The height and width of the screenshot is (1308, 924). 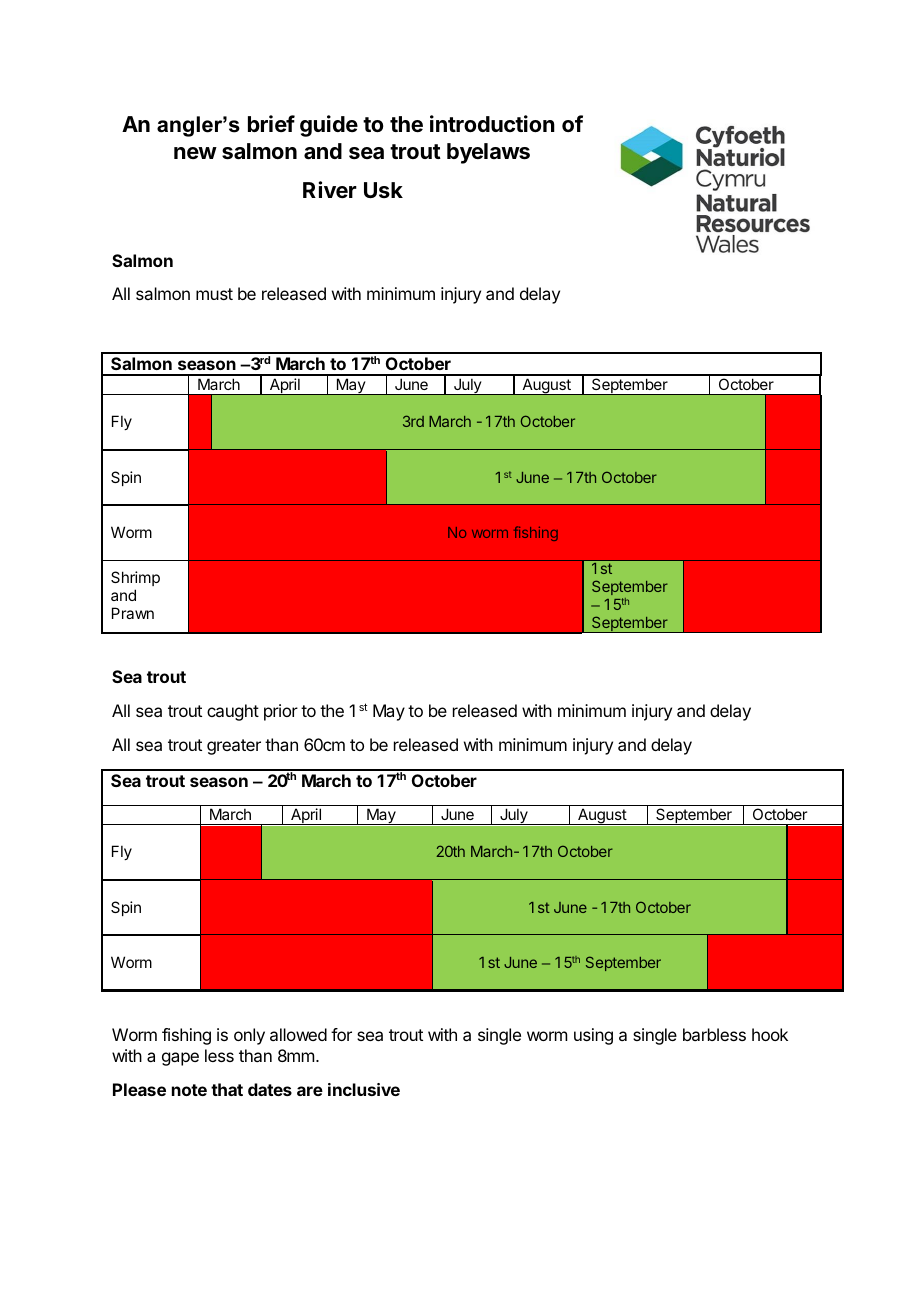 What do you see at coordinates (133, 613) in the screenshot?
I see `Prawn` at bounding box center [133, 613].
